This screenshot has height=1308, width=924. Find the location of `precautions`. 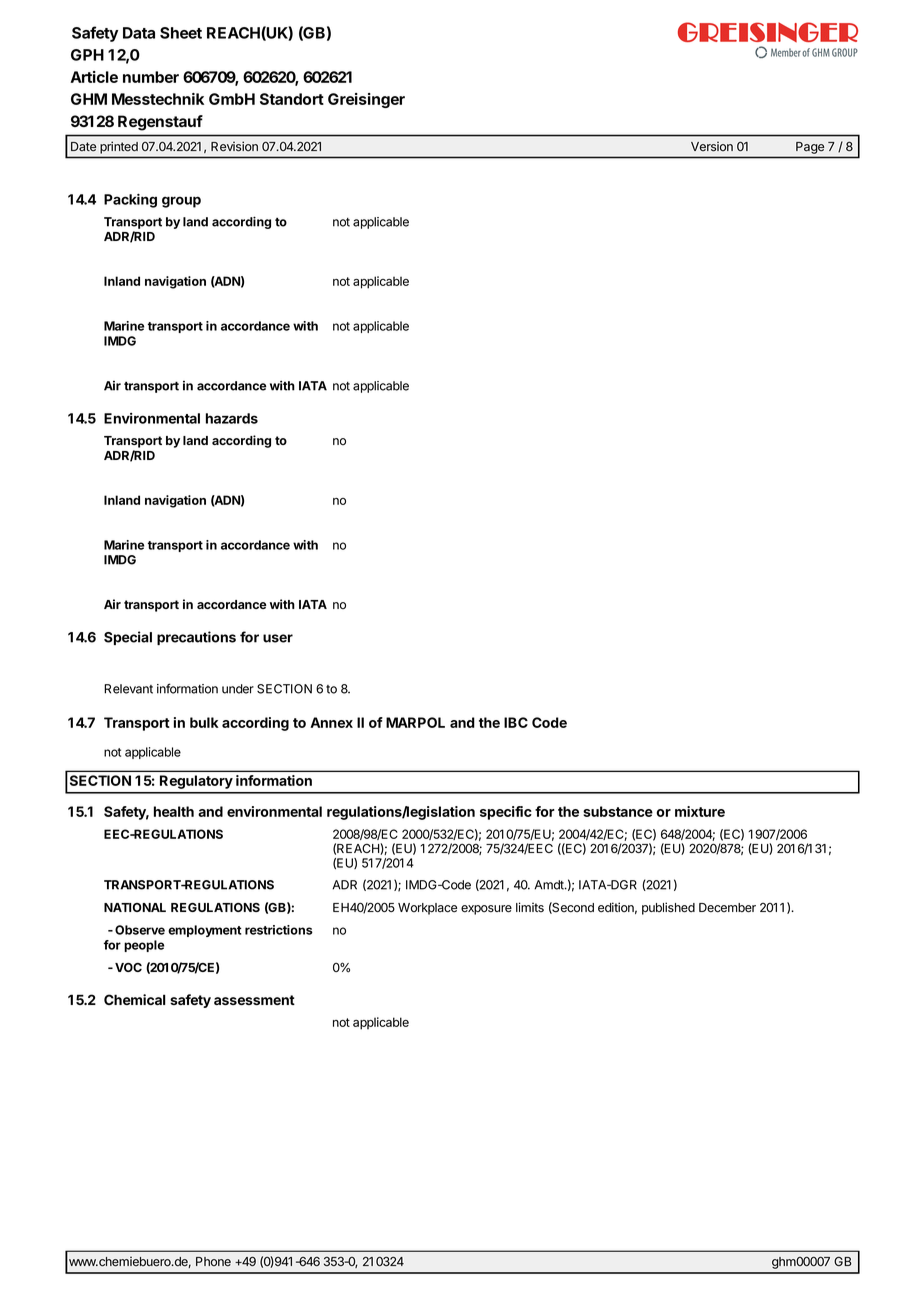

precautions is located at coordinates (196, 638).
